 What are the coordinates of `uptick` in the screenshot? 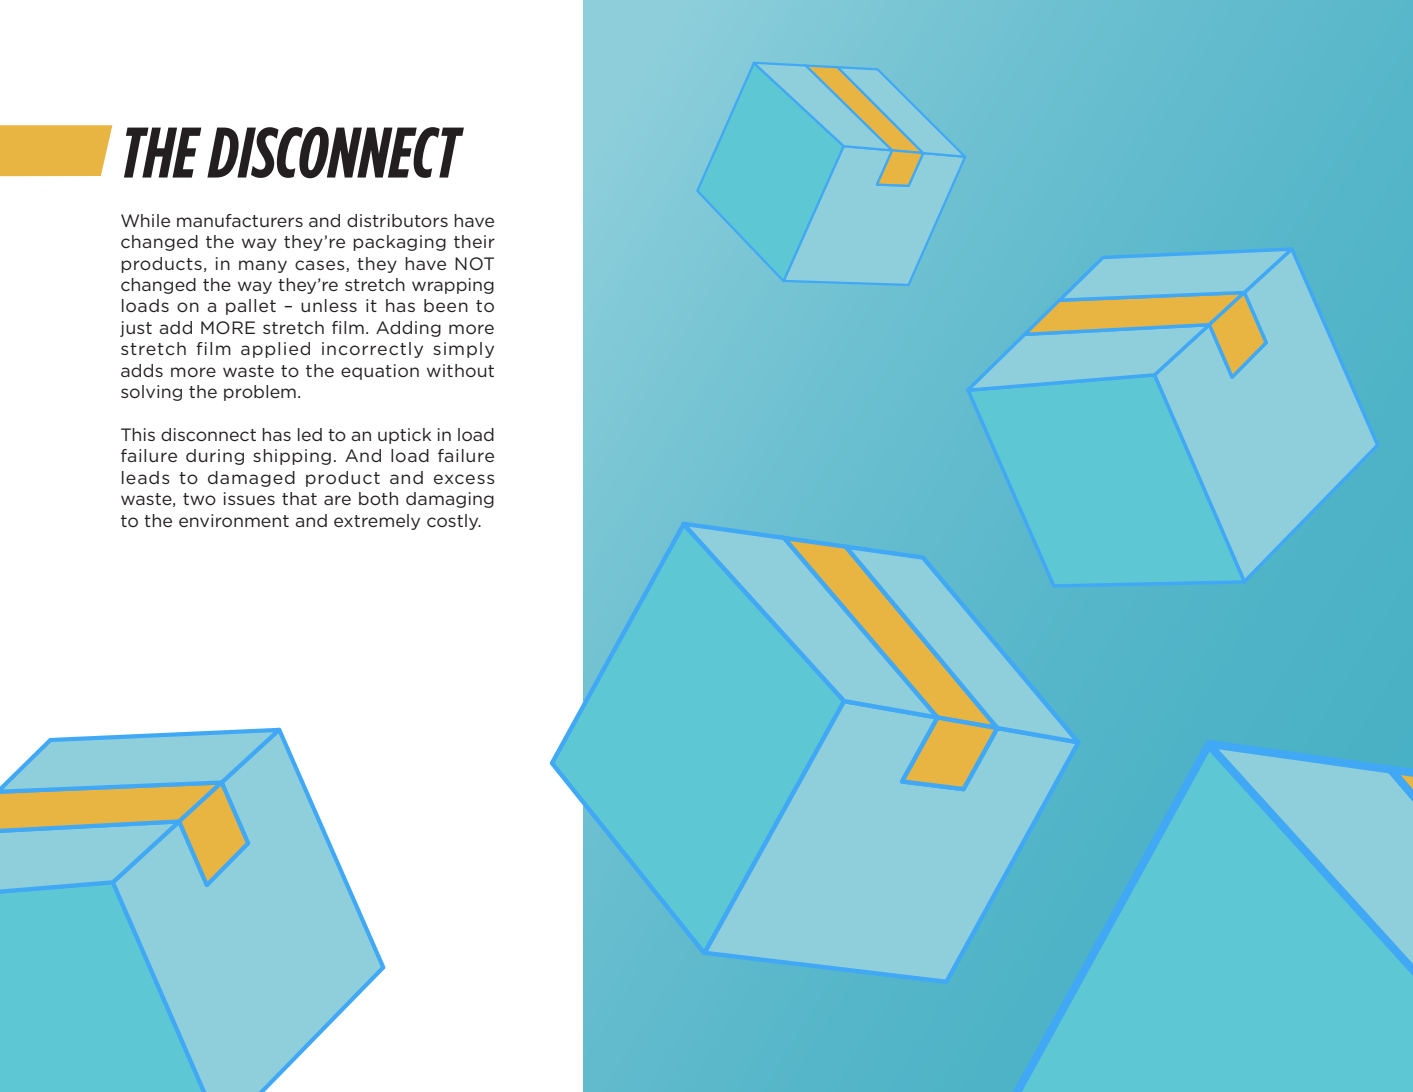 It's located at (404, 436).
